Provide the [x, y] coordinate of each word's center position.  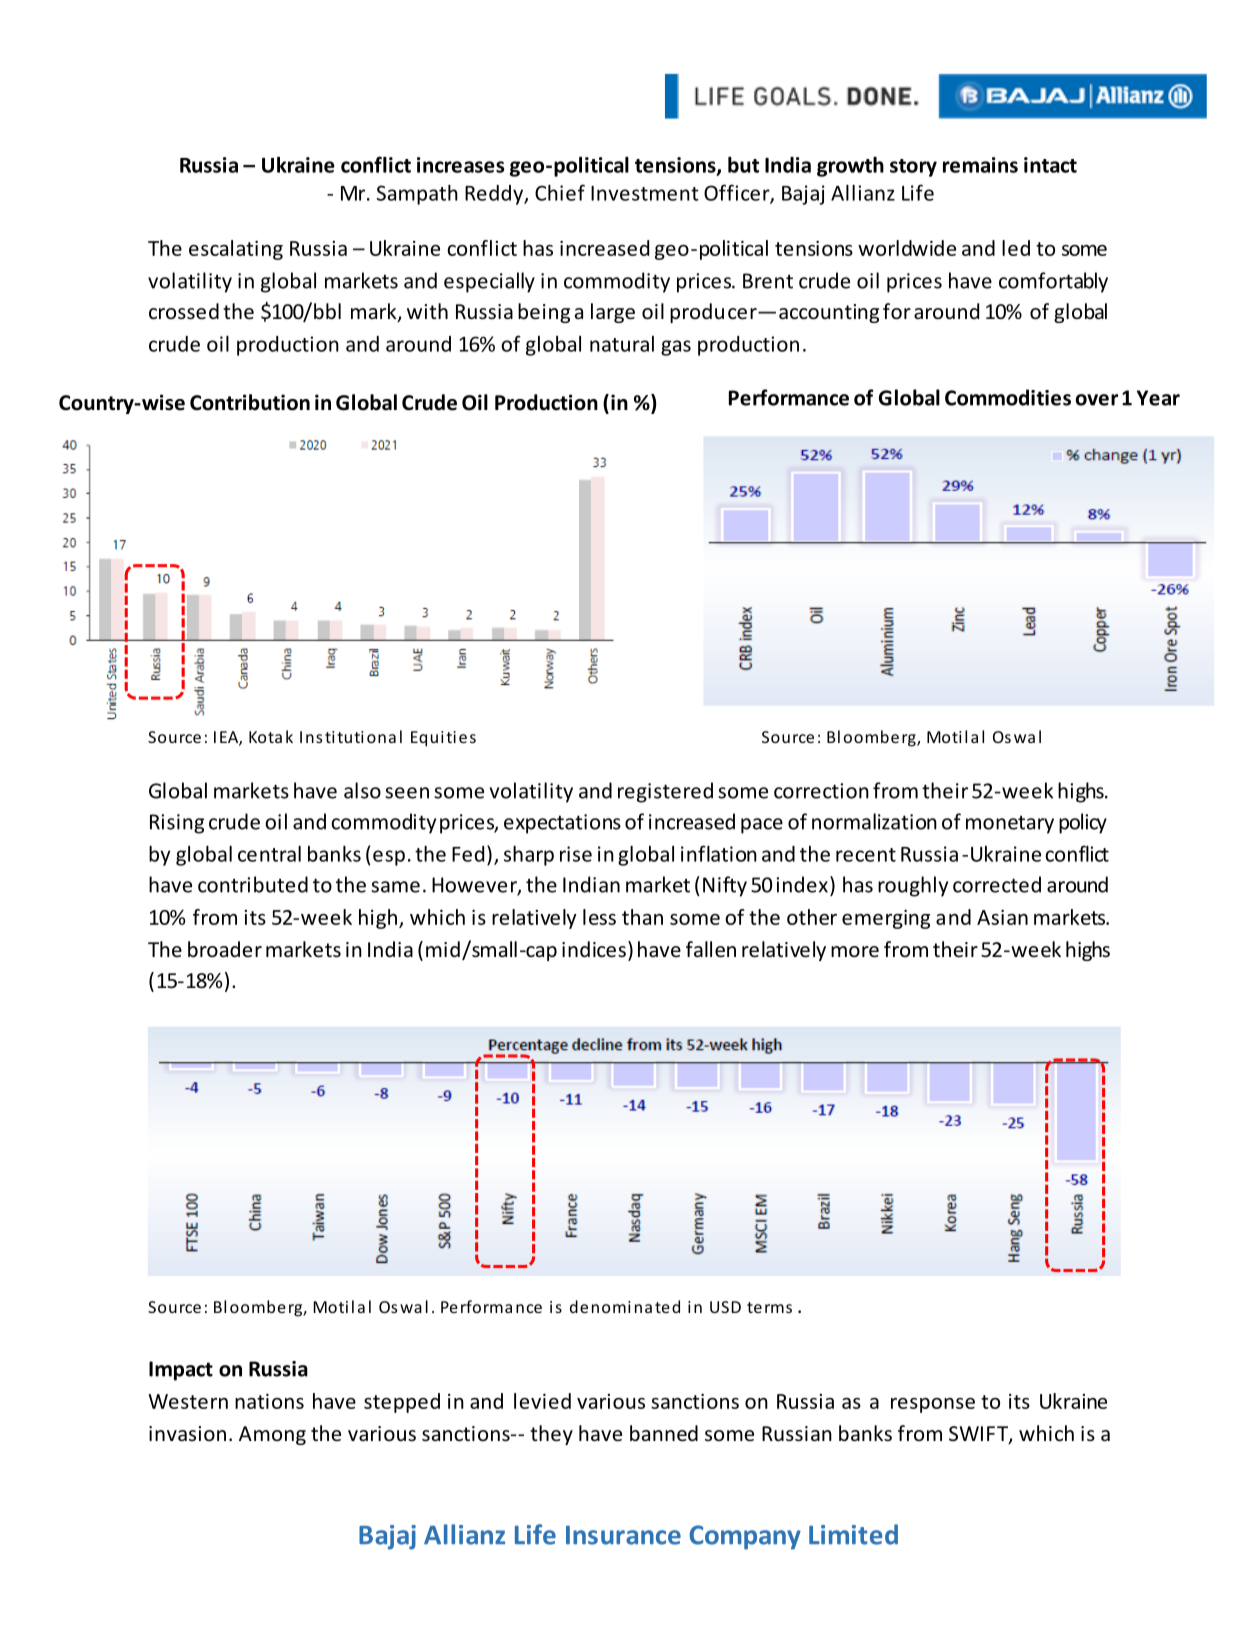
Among [272, 1435]
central [269, 854]
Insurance [623, 1535]
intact [1050, 165]
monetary [1010, 824]
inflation [719, 853]
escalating [236, 250]
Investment [645, 193]
